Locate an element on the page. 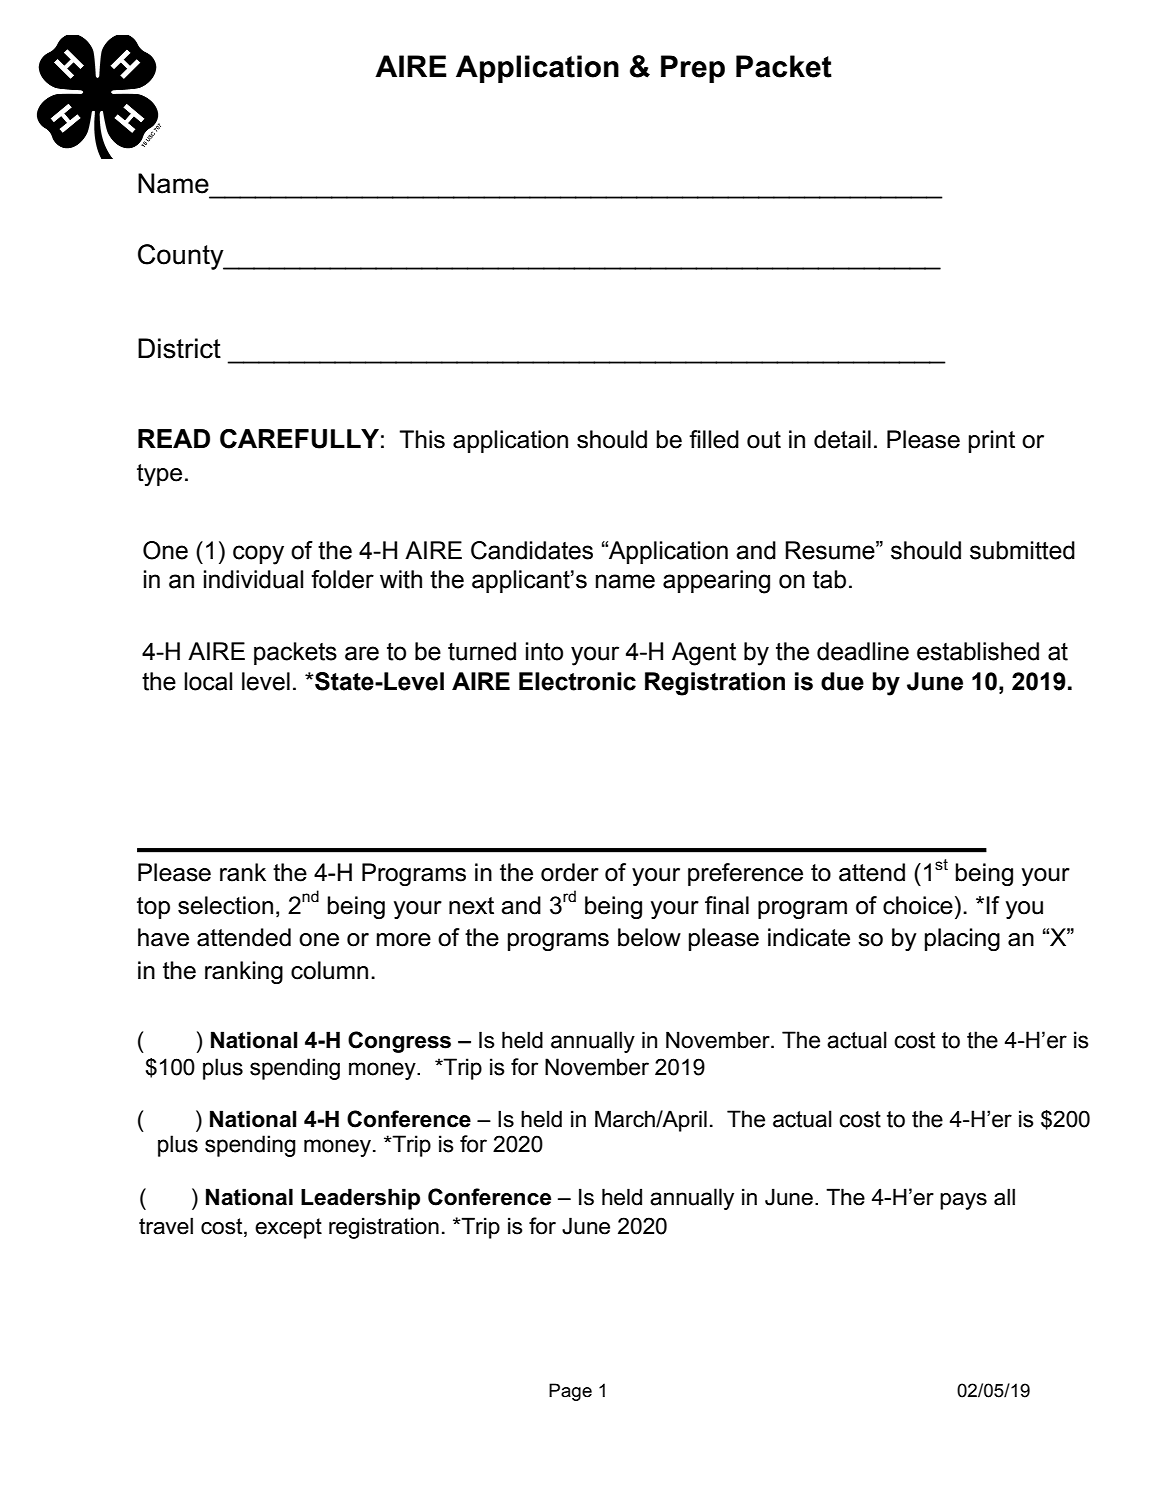 Image resolution: width=1155 pixels, height=1494 pixels. except is located at coordinates (288, 1228).
